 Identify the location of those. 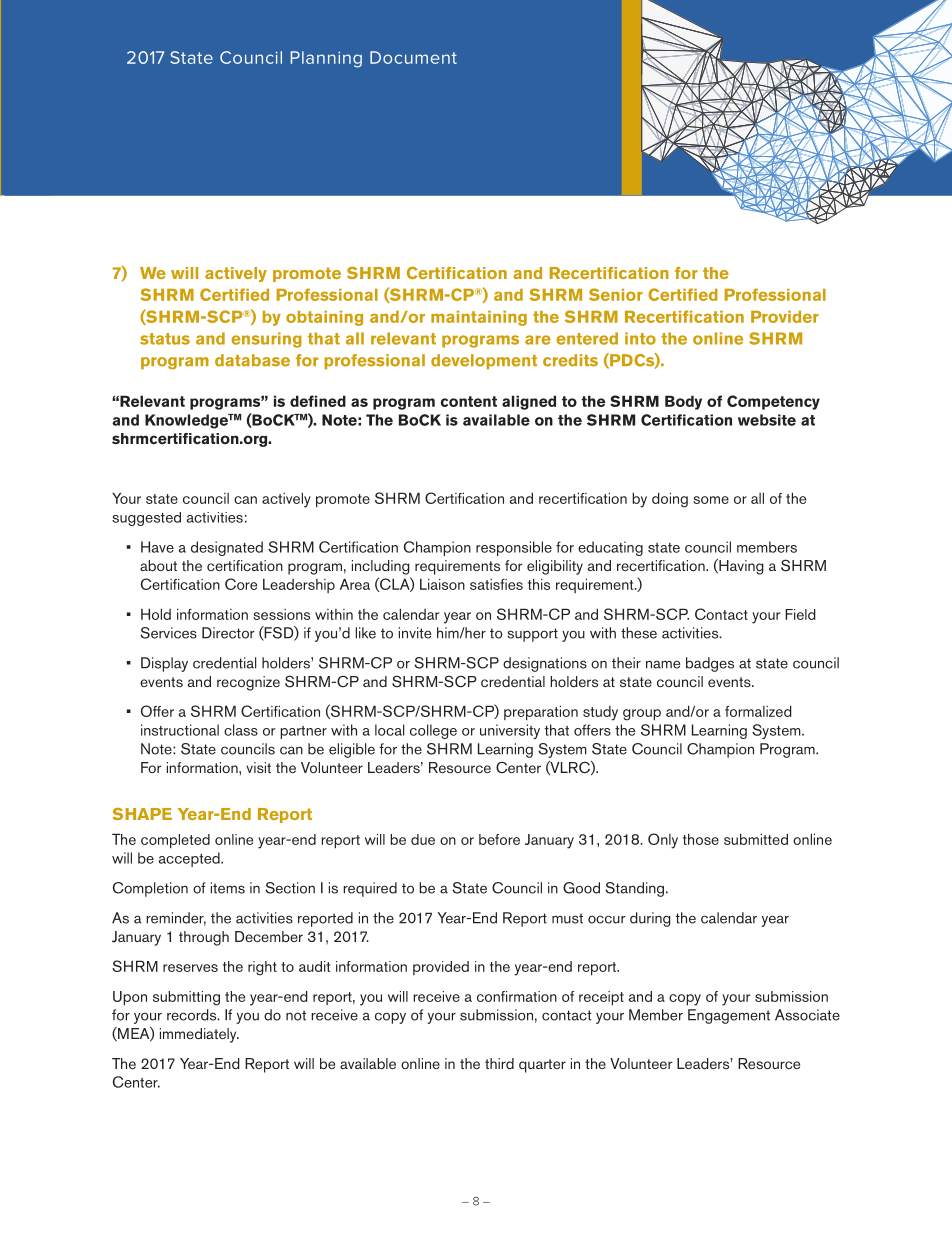
(701, 839).
